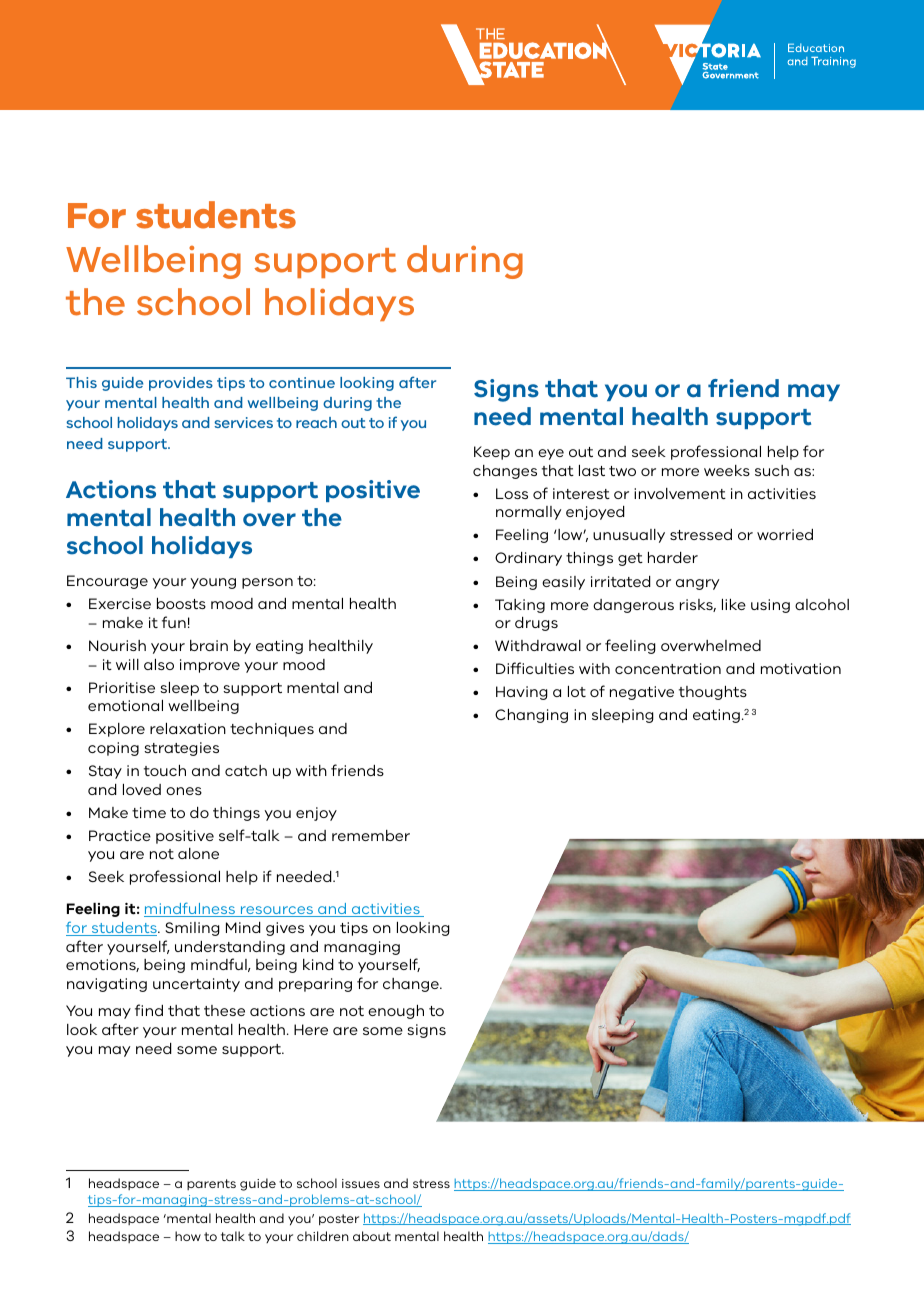  I want to click on Keep, so click(492, 453).
